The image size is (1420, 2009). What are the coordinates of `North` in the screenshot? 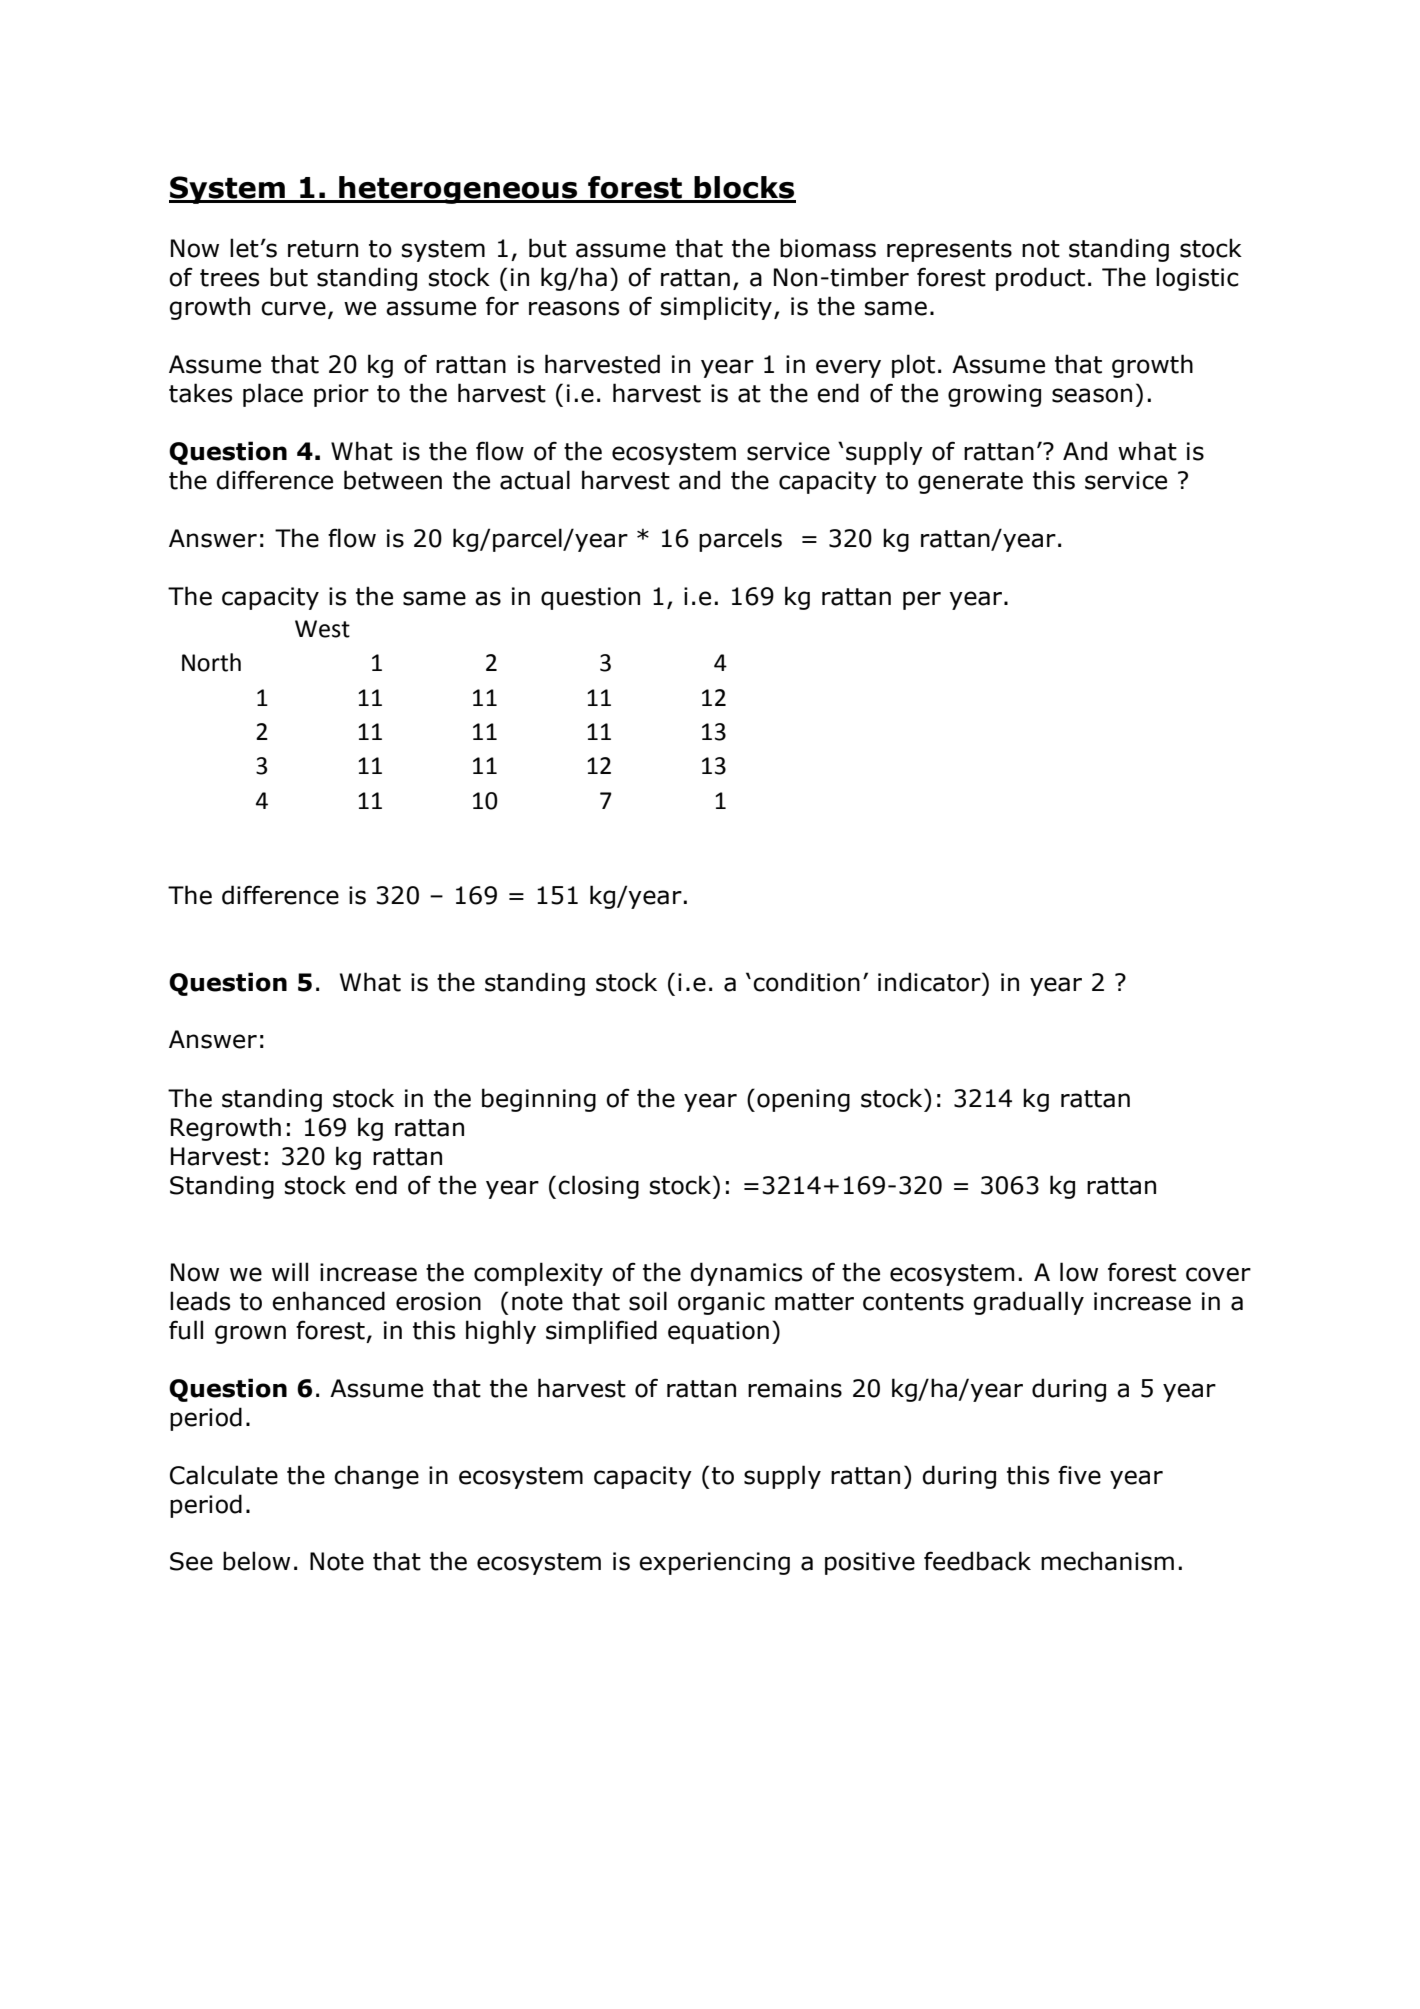 It's located at (211, 662).
